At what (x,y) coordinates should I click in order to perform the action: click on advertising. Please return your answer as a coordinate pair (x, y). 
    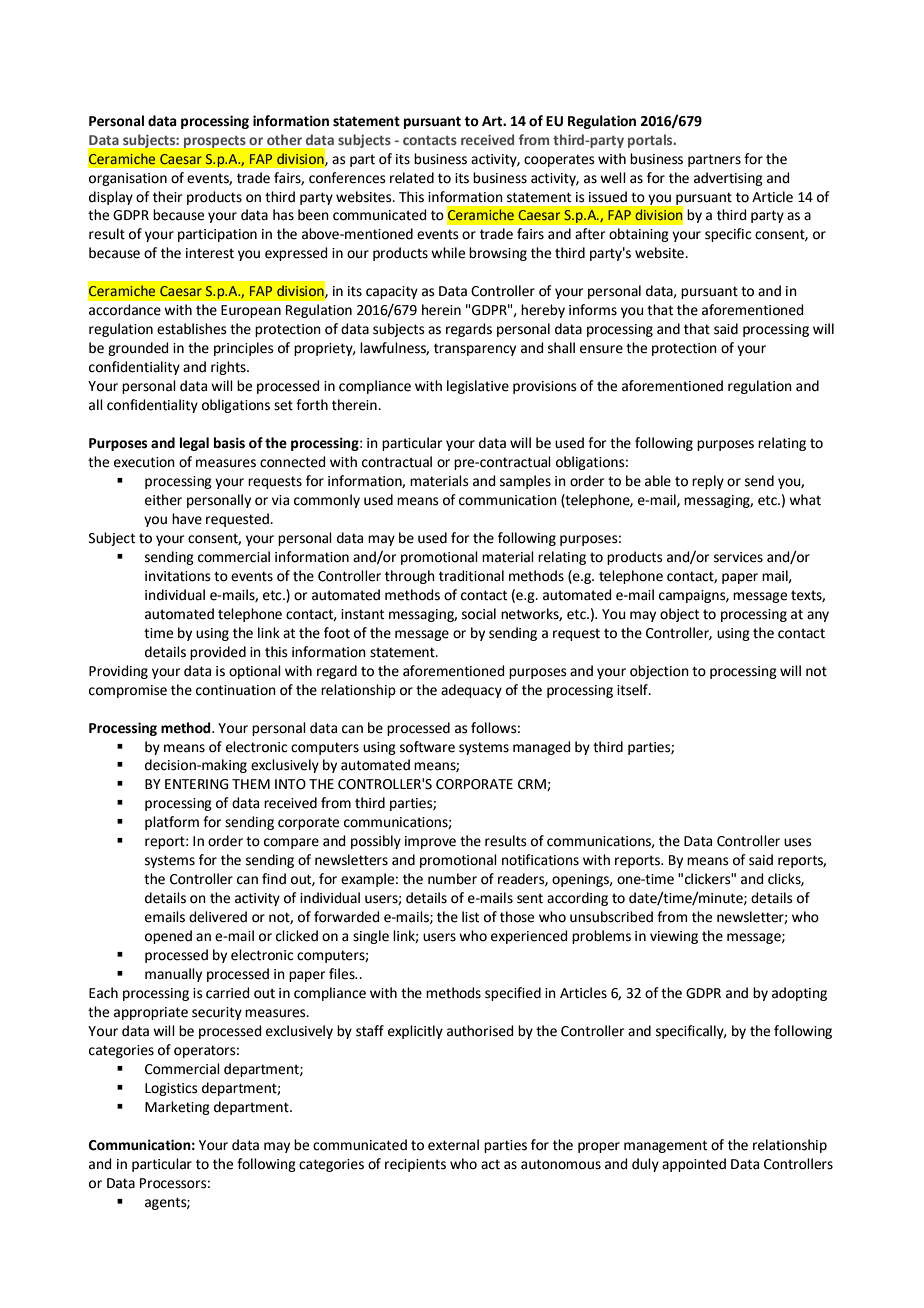
    Looking at the image, I should click on (728, 179).
